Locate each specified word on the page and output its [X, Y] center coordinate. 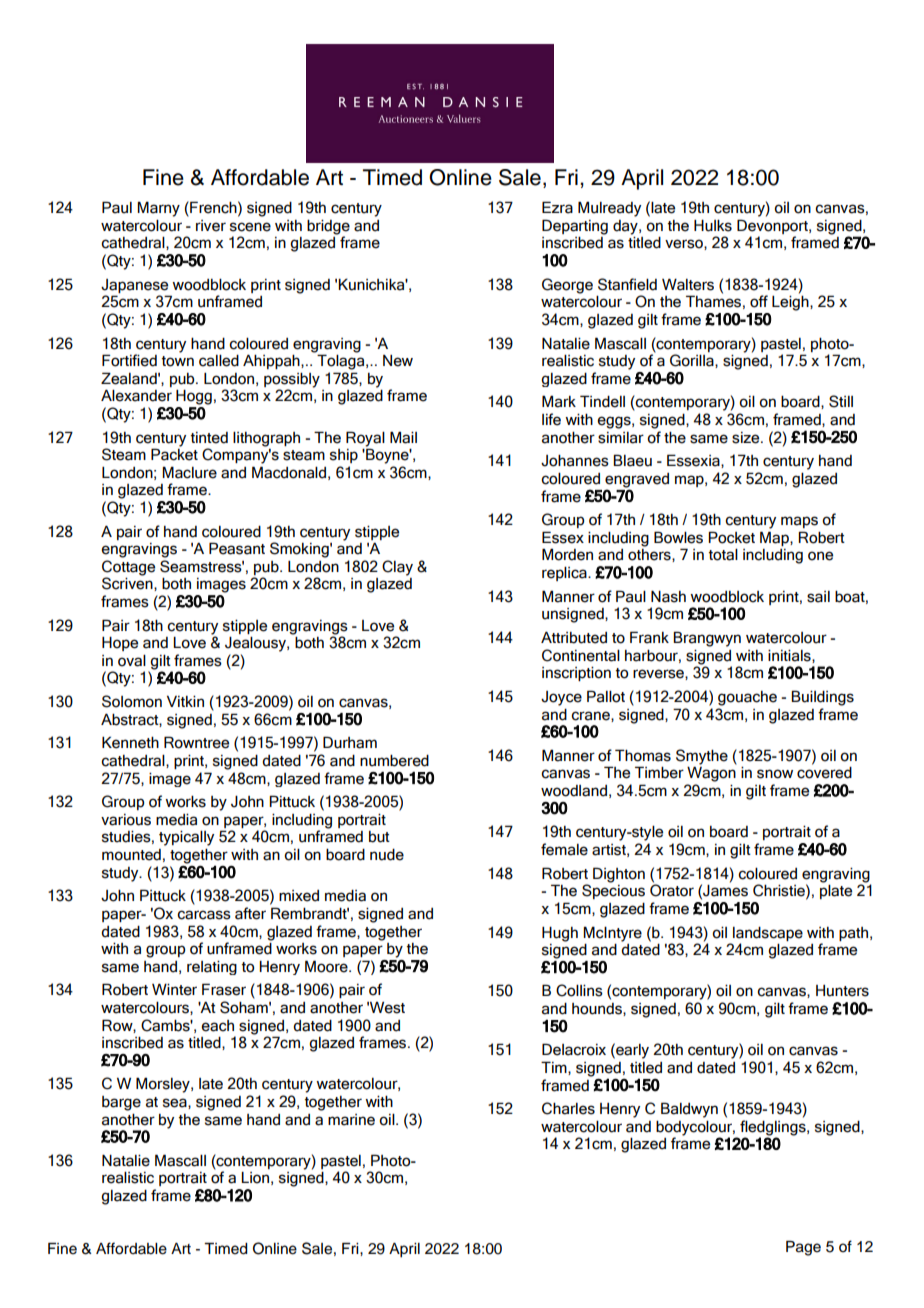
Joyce [561, 698]
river [211, 226]
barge [121, 1103]
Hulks [713, 226]
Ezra [557, 207]
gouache [747, 698]
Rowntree [196, 742]
